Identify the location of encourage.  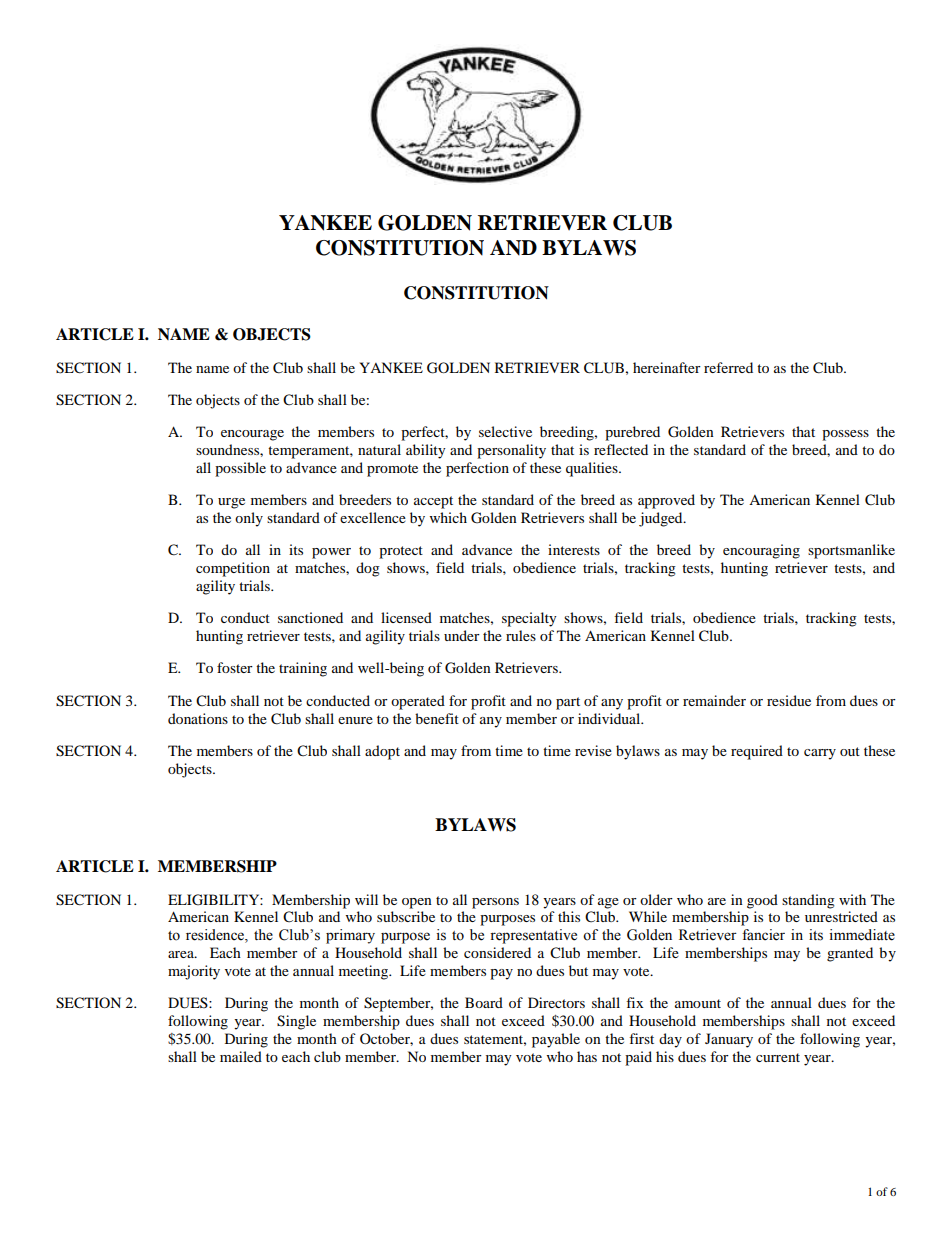
(252, 435).
